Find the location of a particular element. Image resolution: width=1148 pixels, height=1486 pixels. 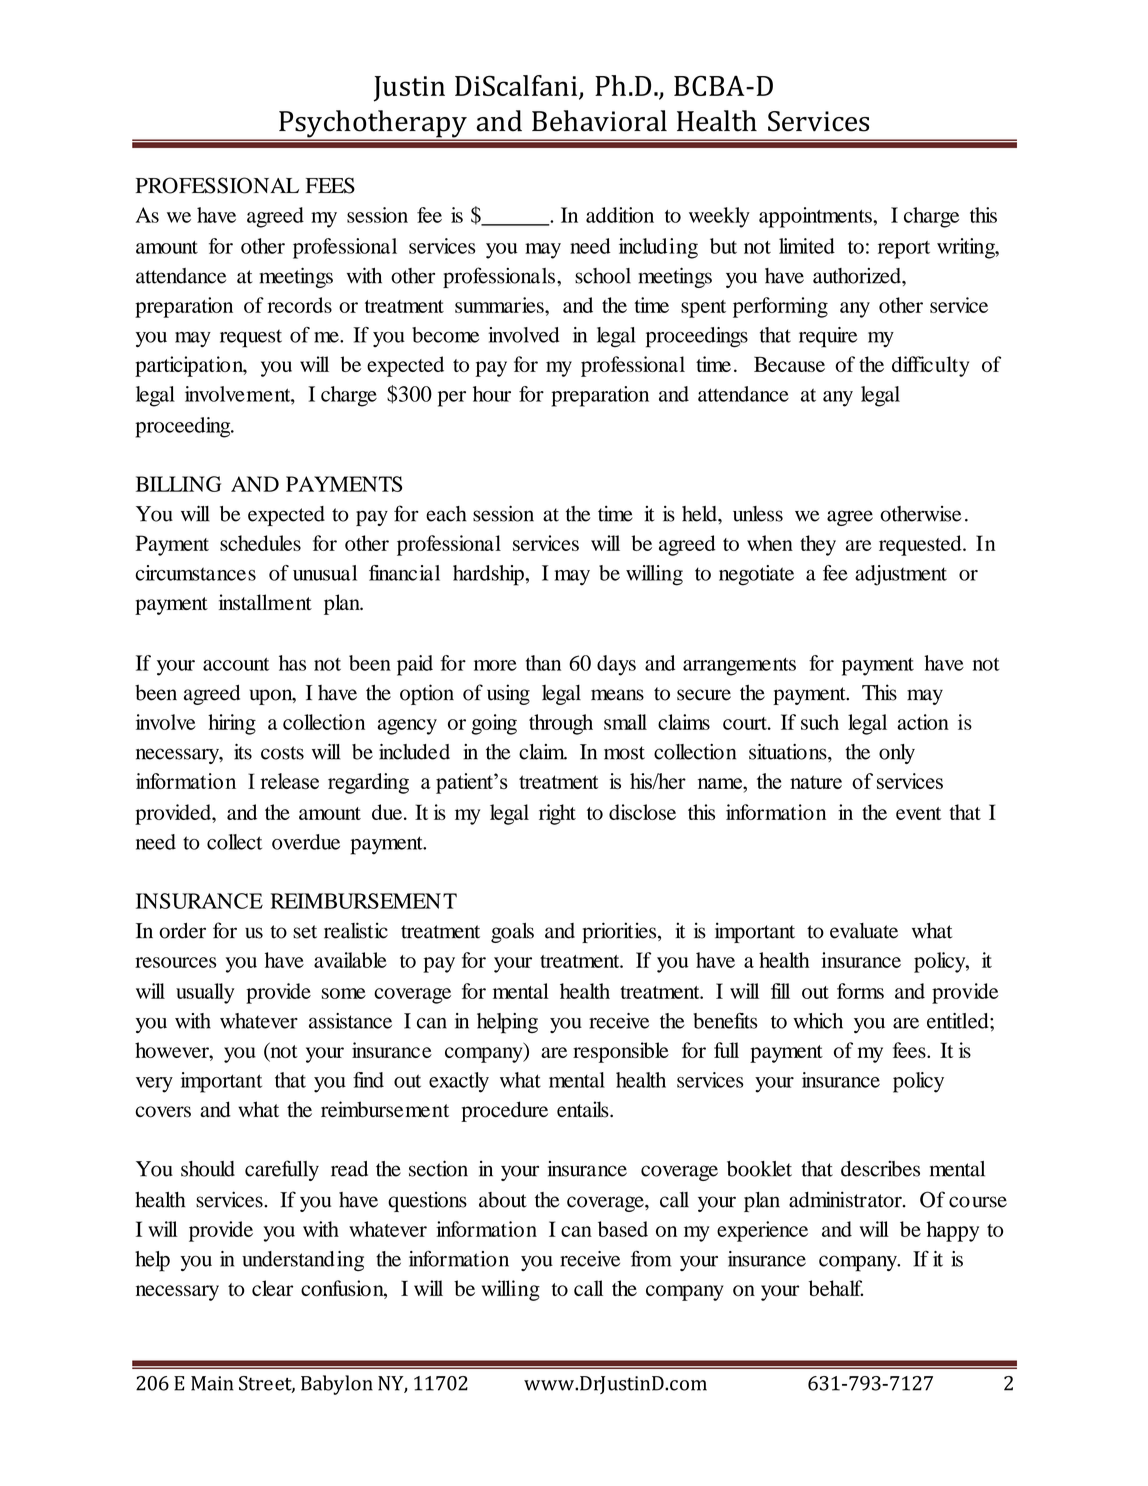

appointments is located at coordinates (816, 217).
